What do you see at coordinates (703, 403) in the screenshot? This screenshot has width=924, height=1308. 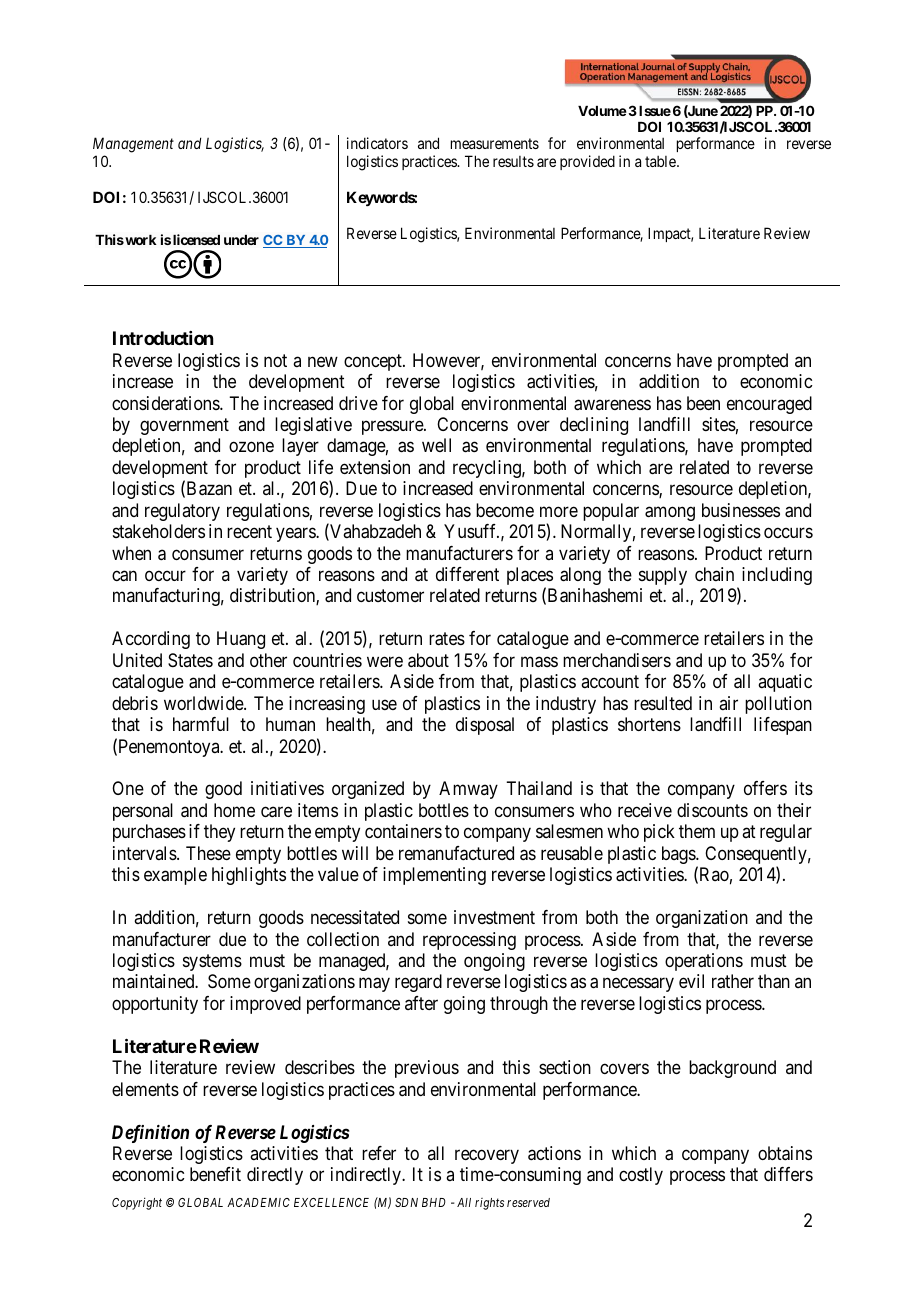 I see `been` at bounding box center [703, 403].
